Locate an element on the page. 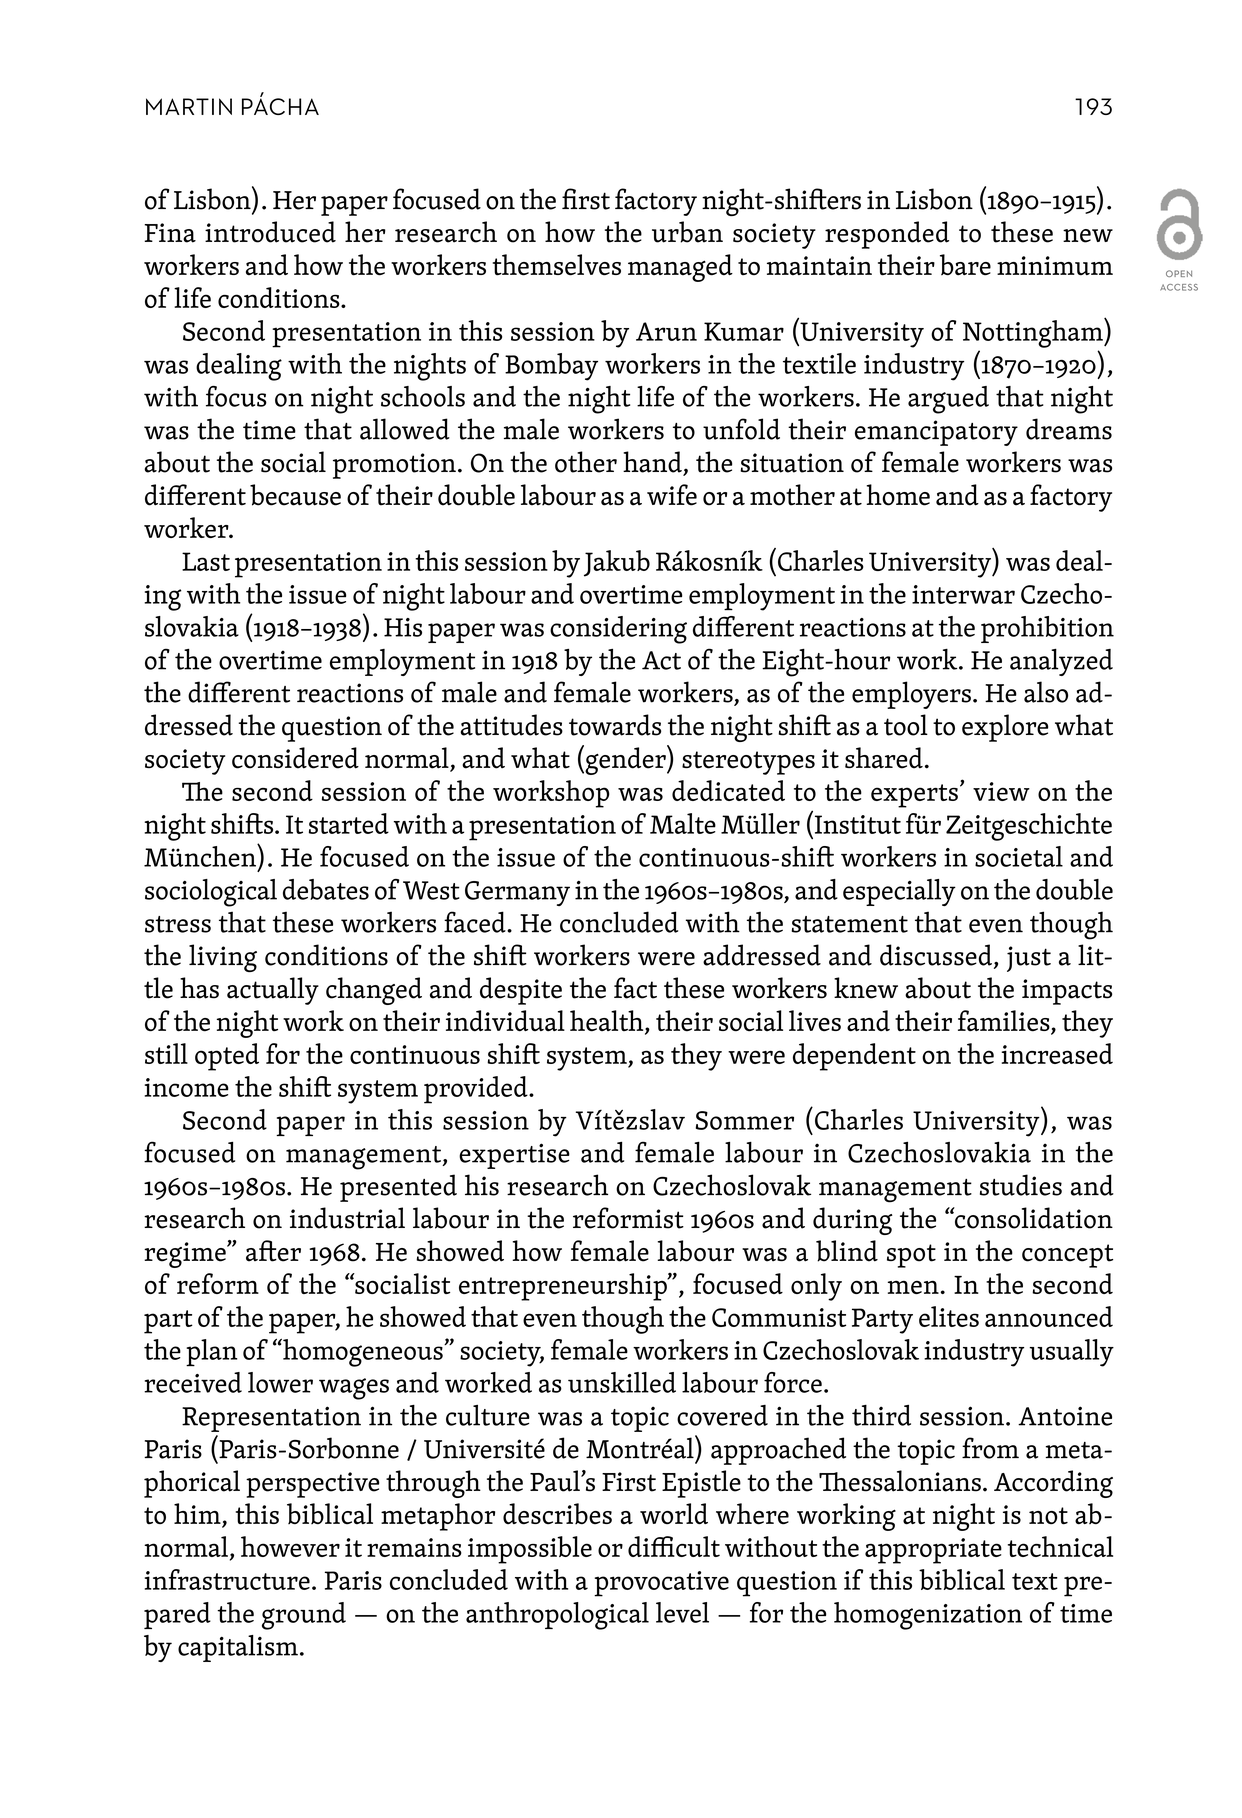  managed is located at coordinates (680, 268).
